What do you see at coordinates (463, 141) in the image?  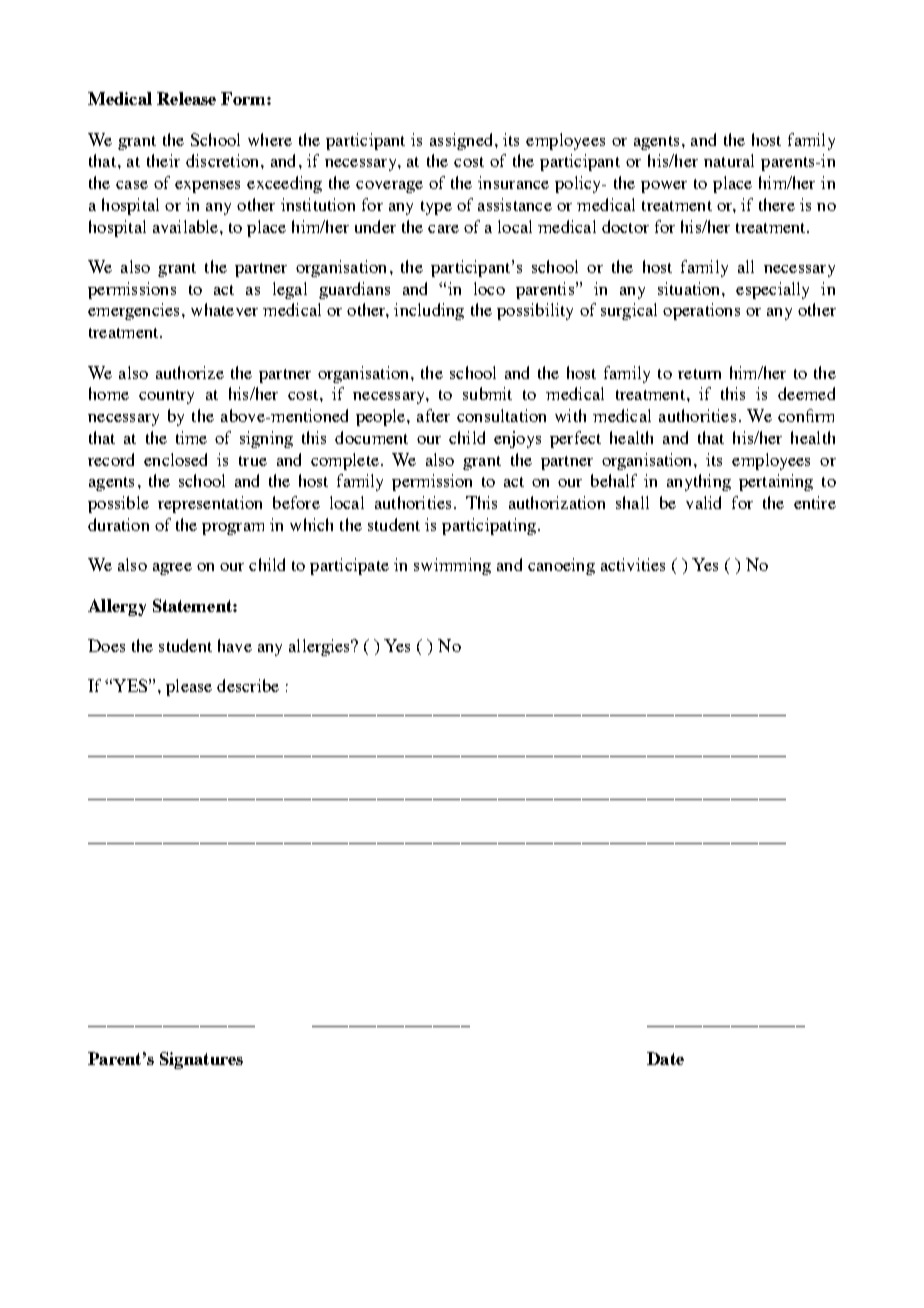 I see `assigned` at bounding box center [463, 141].
